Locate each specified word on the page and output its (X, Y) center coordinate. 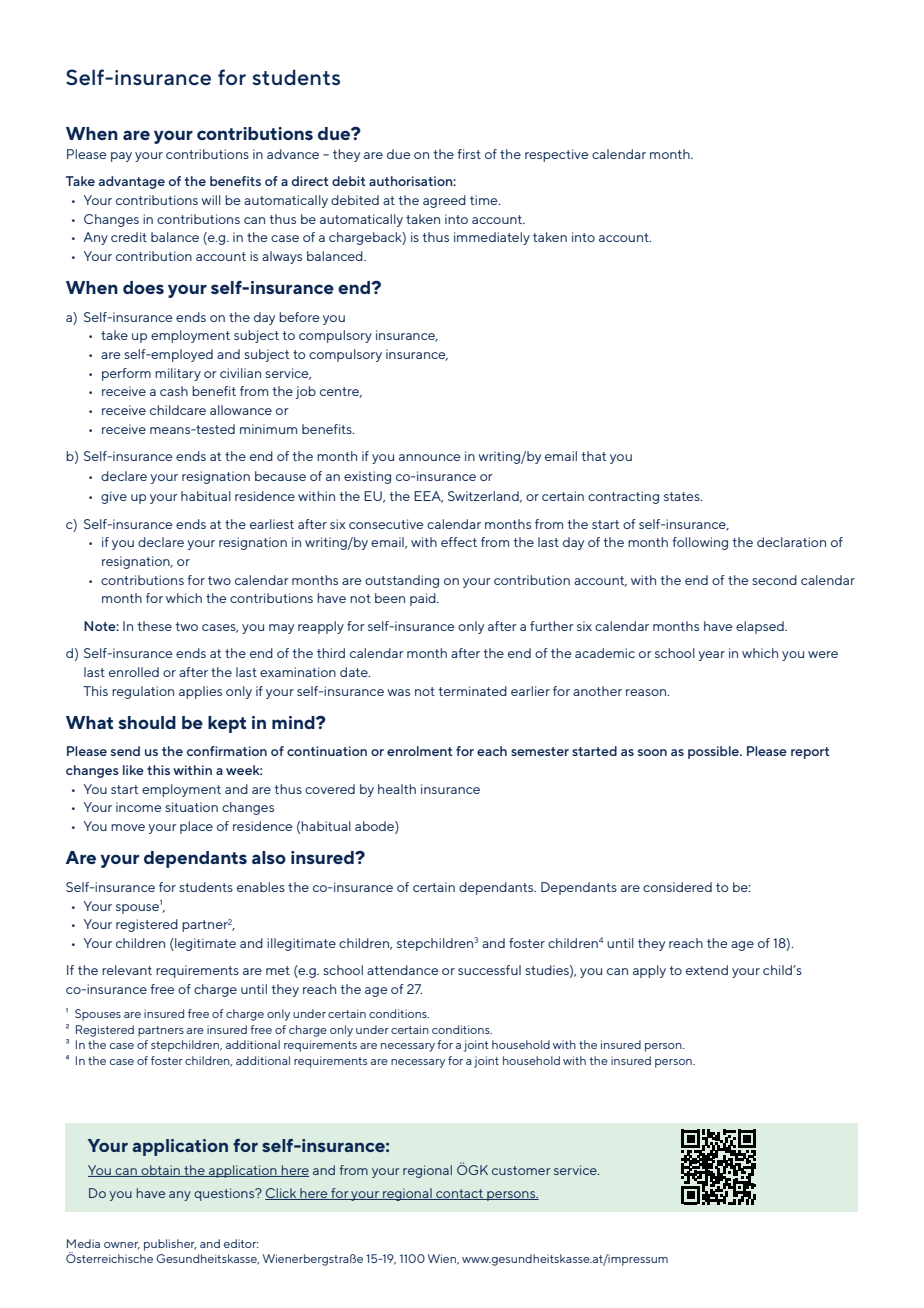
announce (429, 457)
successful (489, 970)
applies (200, 692)
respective (556, 155)
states (683, 496)
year (711, 656)
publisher (170, 1245)
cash (174, 391)
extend (707, 970)
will (211, 200)
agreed (444, 201)
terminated (472, 691)
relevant (127, 970)
